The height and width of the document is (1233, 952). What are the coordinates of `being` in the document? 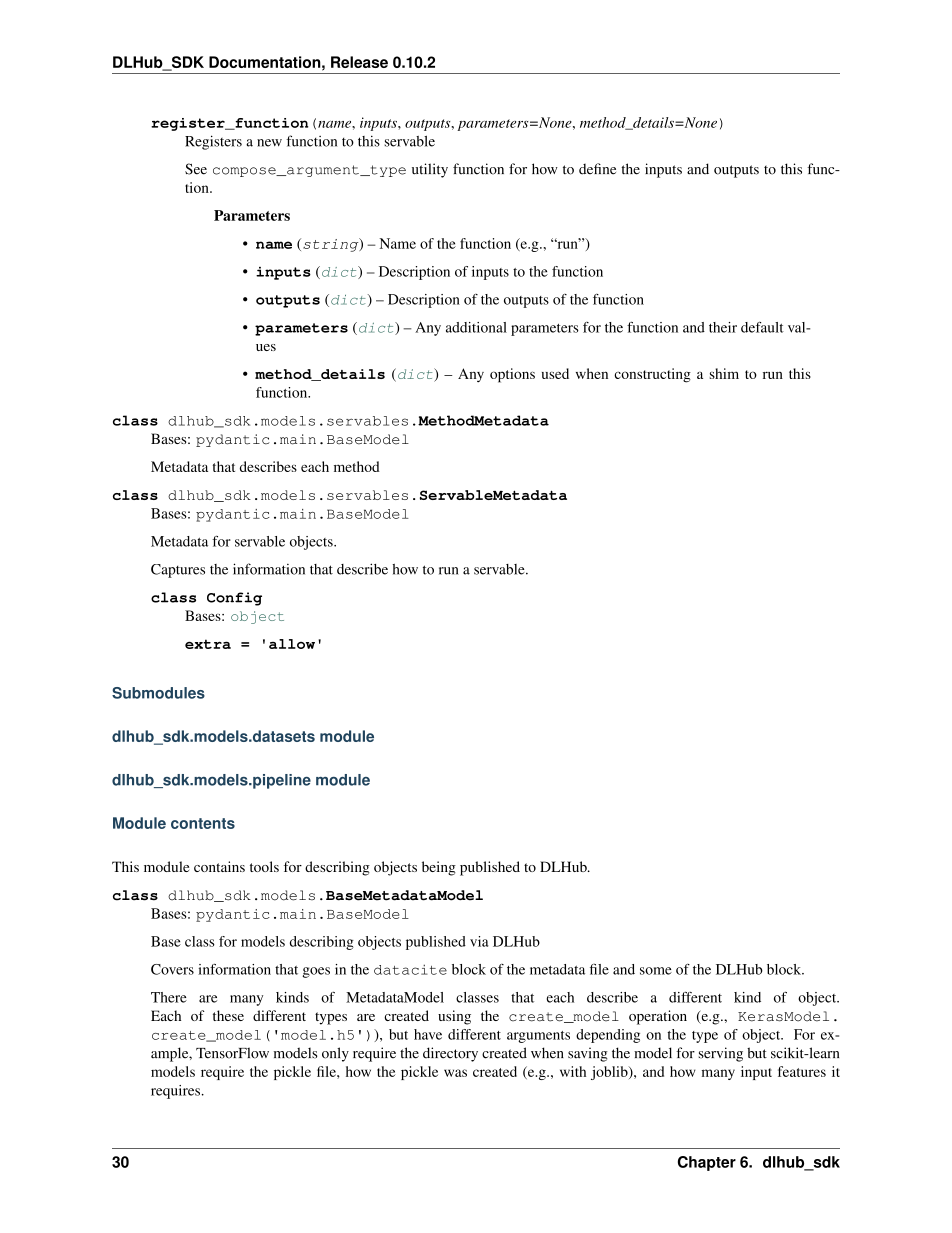 It's located at (439, 868).
